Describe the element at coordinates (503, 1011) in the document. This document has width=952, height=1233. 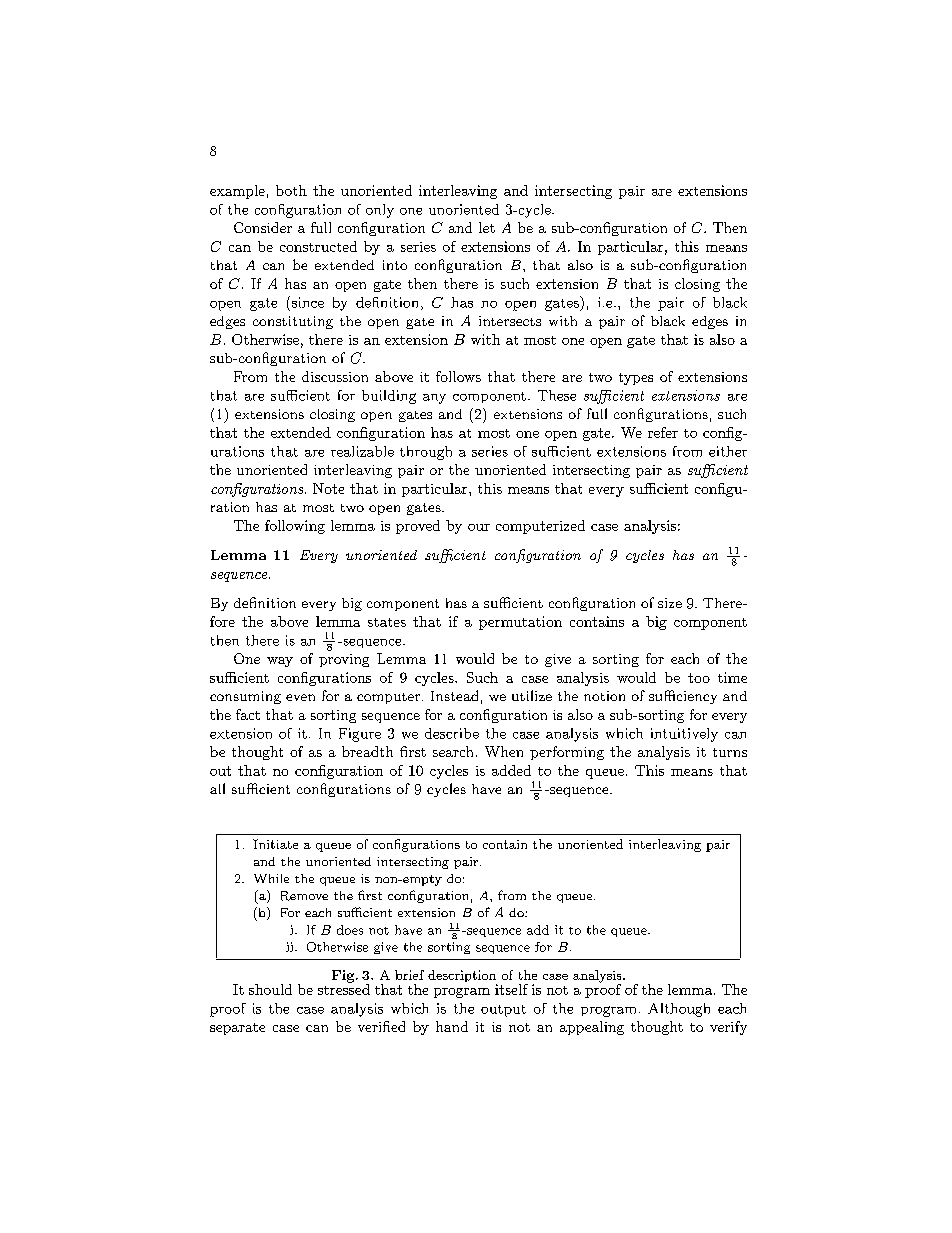
I see `output` at that location.
